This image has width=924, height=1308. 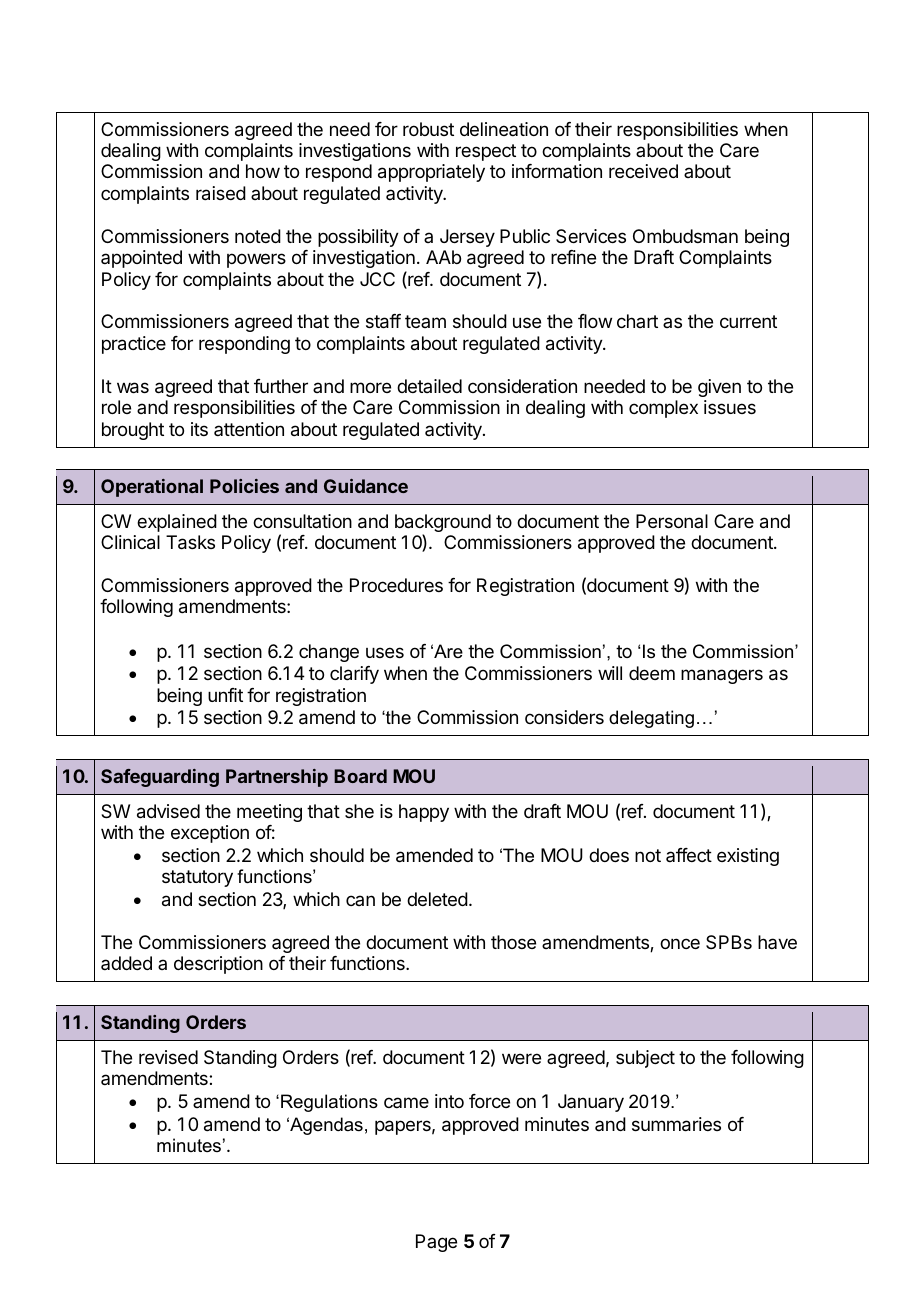 I want to click on managers, so click(x=722, y=676).
